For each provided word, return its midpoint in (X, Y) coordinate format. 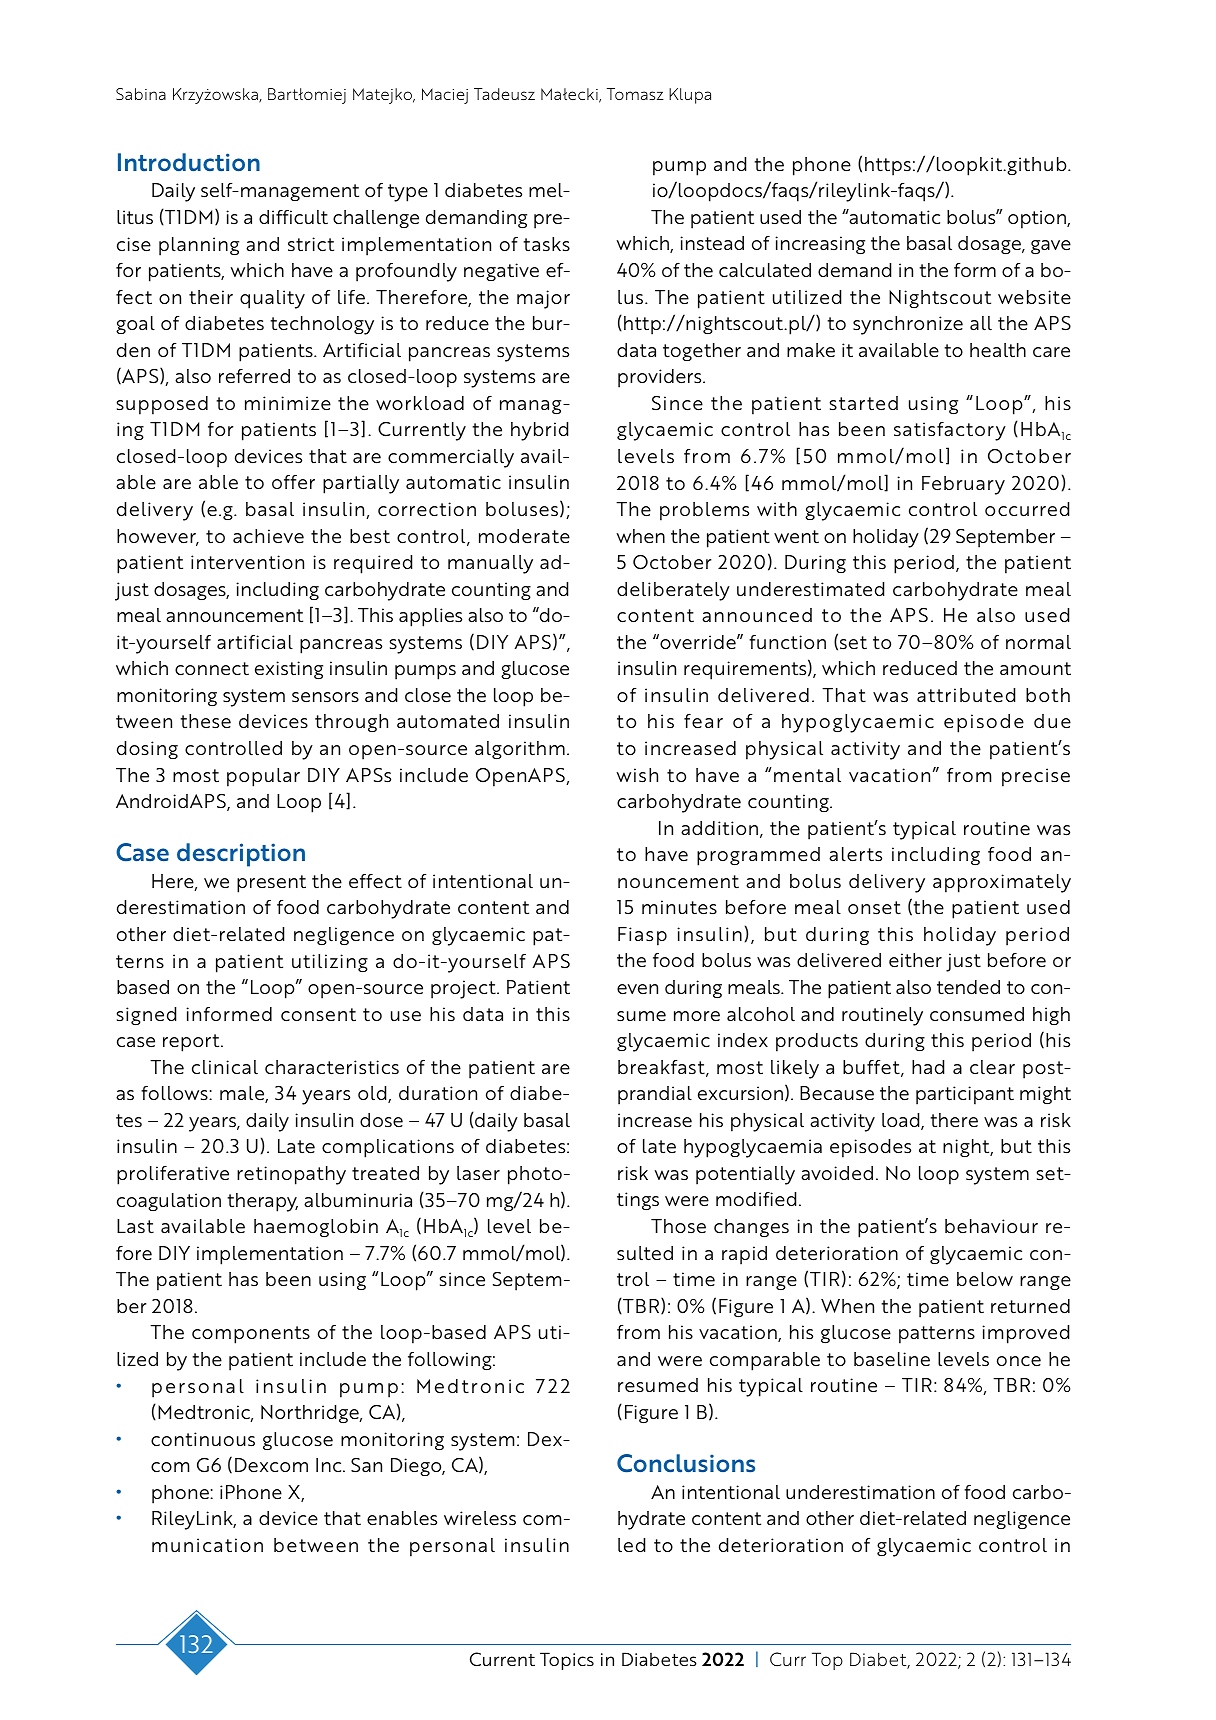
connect (212, 669)
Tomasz (635, 94)
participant (965, 1095)
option (1038, 219)
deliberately (673, 591)
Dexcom (271, 1465)
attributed (966, 695)
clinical (225, 1067)
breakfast (662, 1068)
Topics (567, 1661)
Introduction (189, 162)
